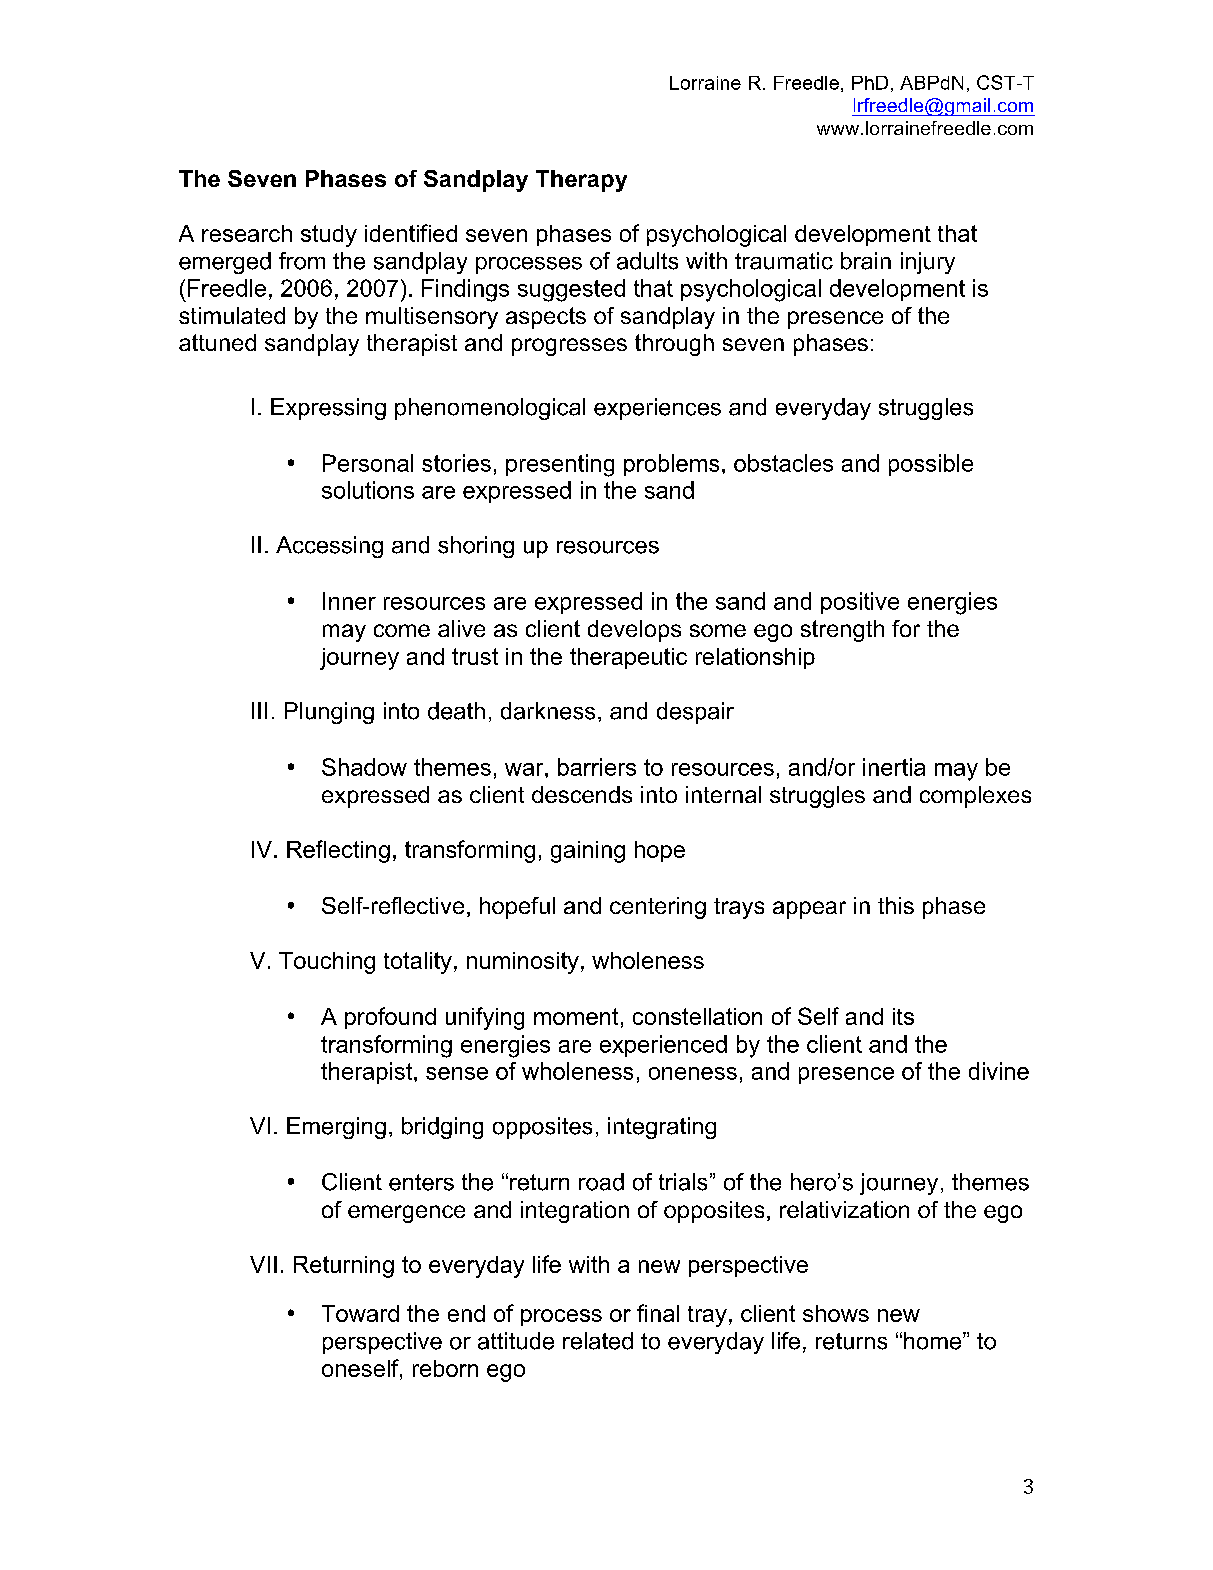 This screenshot has width=1213, height=1570. Describe the element at coordinates (999, 1071) in the screenshot. I see `divine` at that location.
